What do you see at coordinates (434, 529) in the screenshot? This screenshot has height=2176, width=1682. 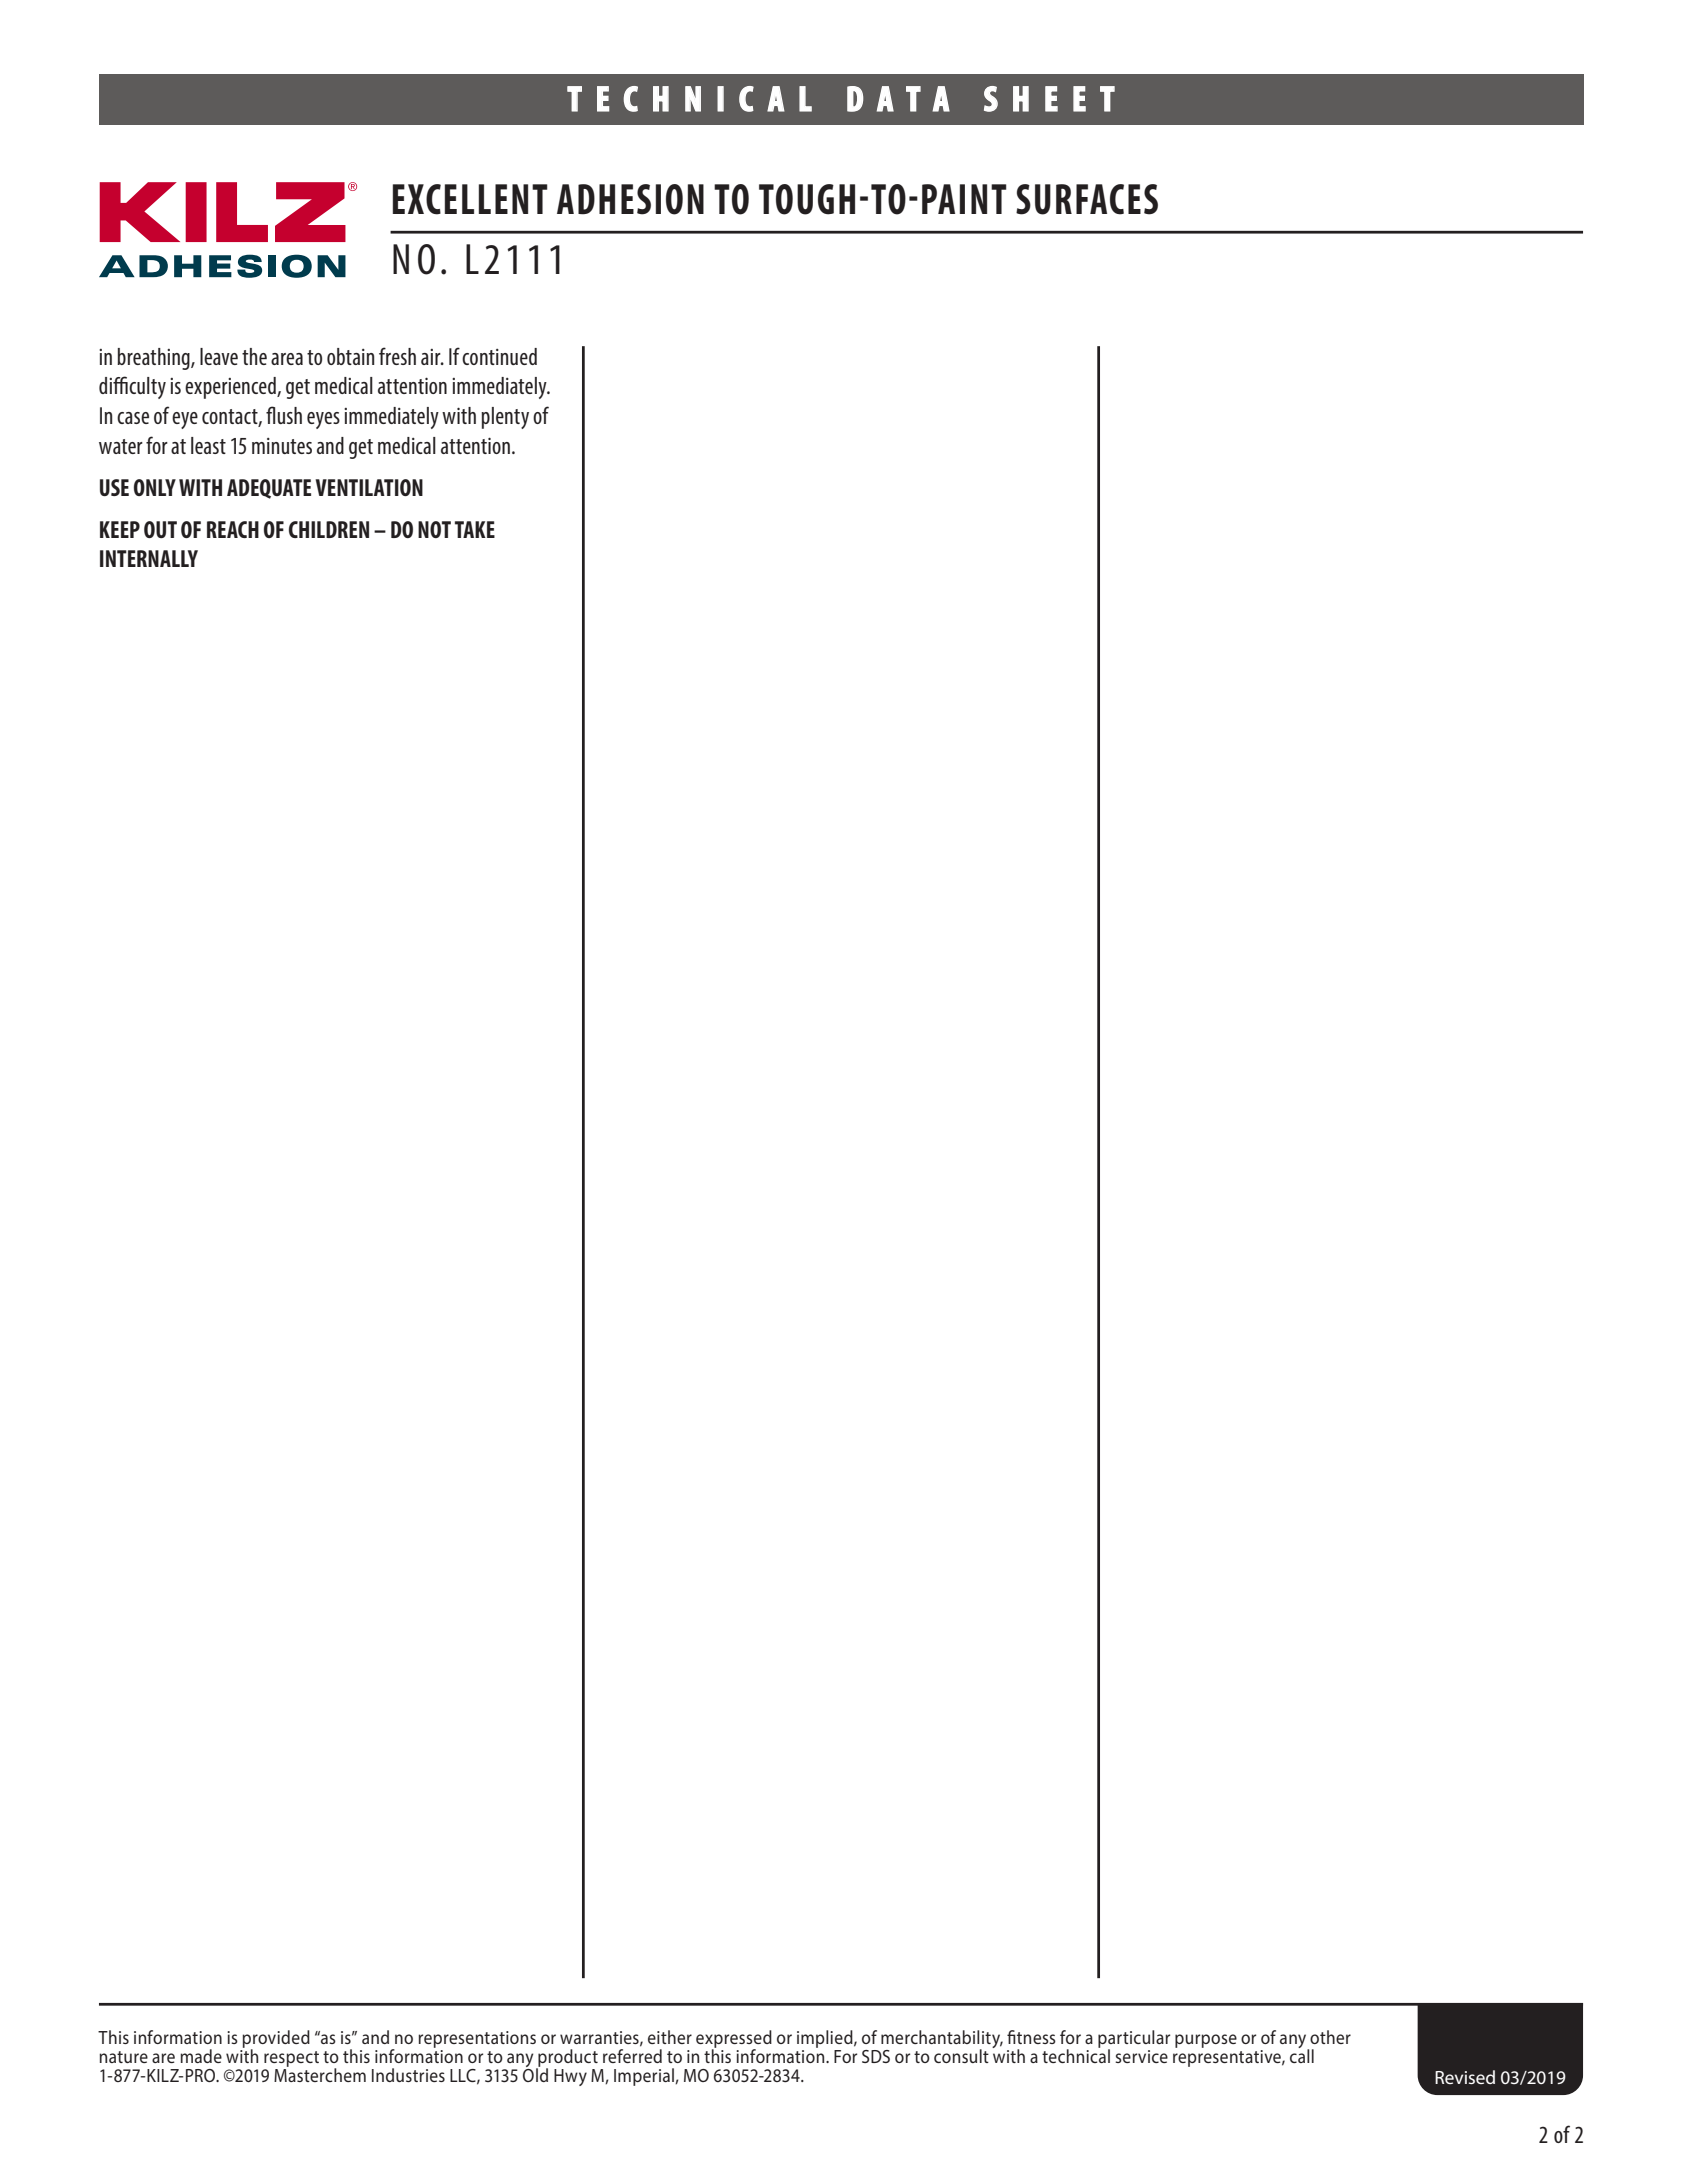 I see `NOT` at bounding box center [434, 529].
